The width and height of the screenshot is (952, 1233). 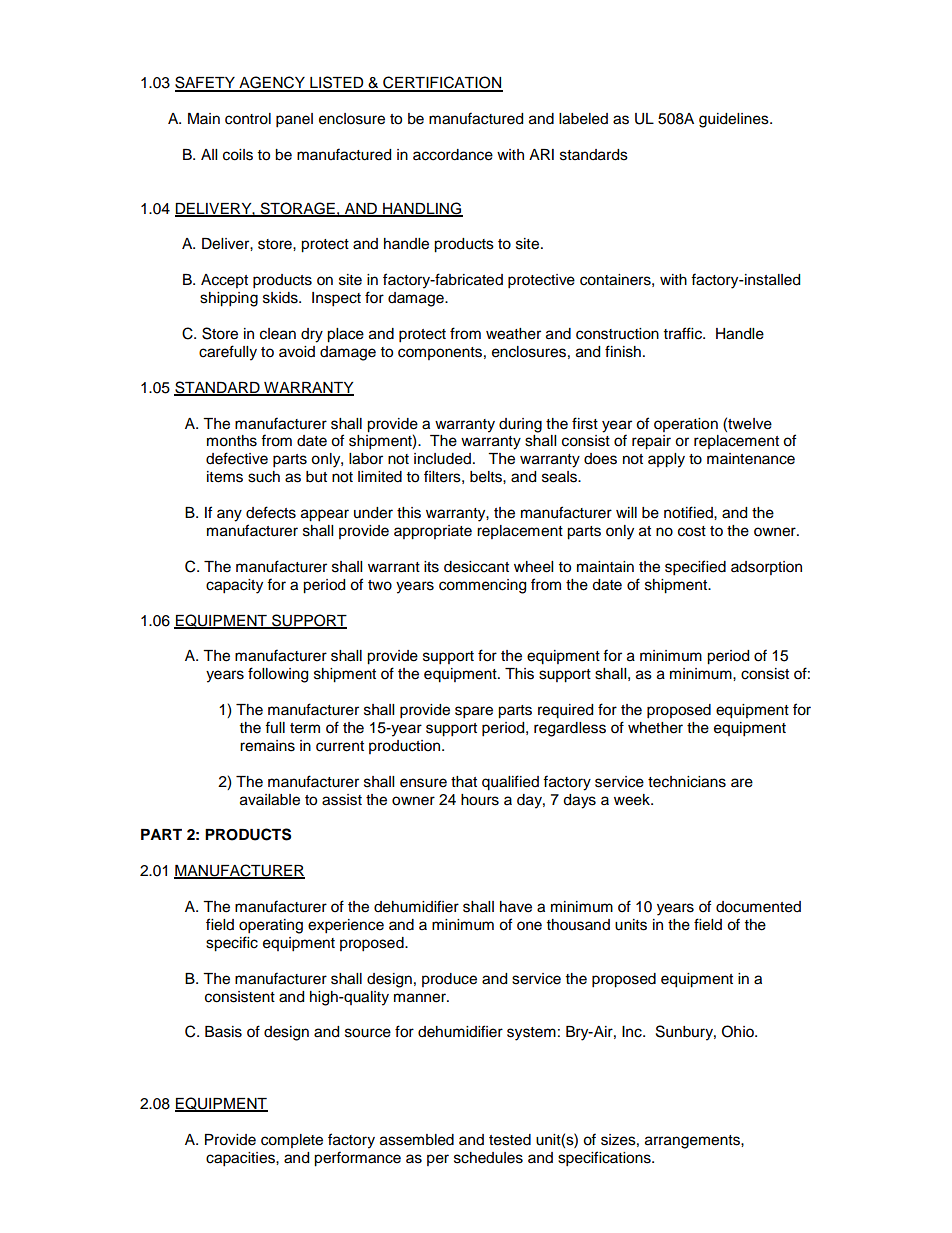 What do you see at coordinates (513, 334) in the screenshot?
I see `weather` at bounding box center [513, 334].
